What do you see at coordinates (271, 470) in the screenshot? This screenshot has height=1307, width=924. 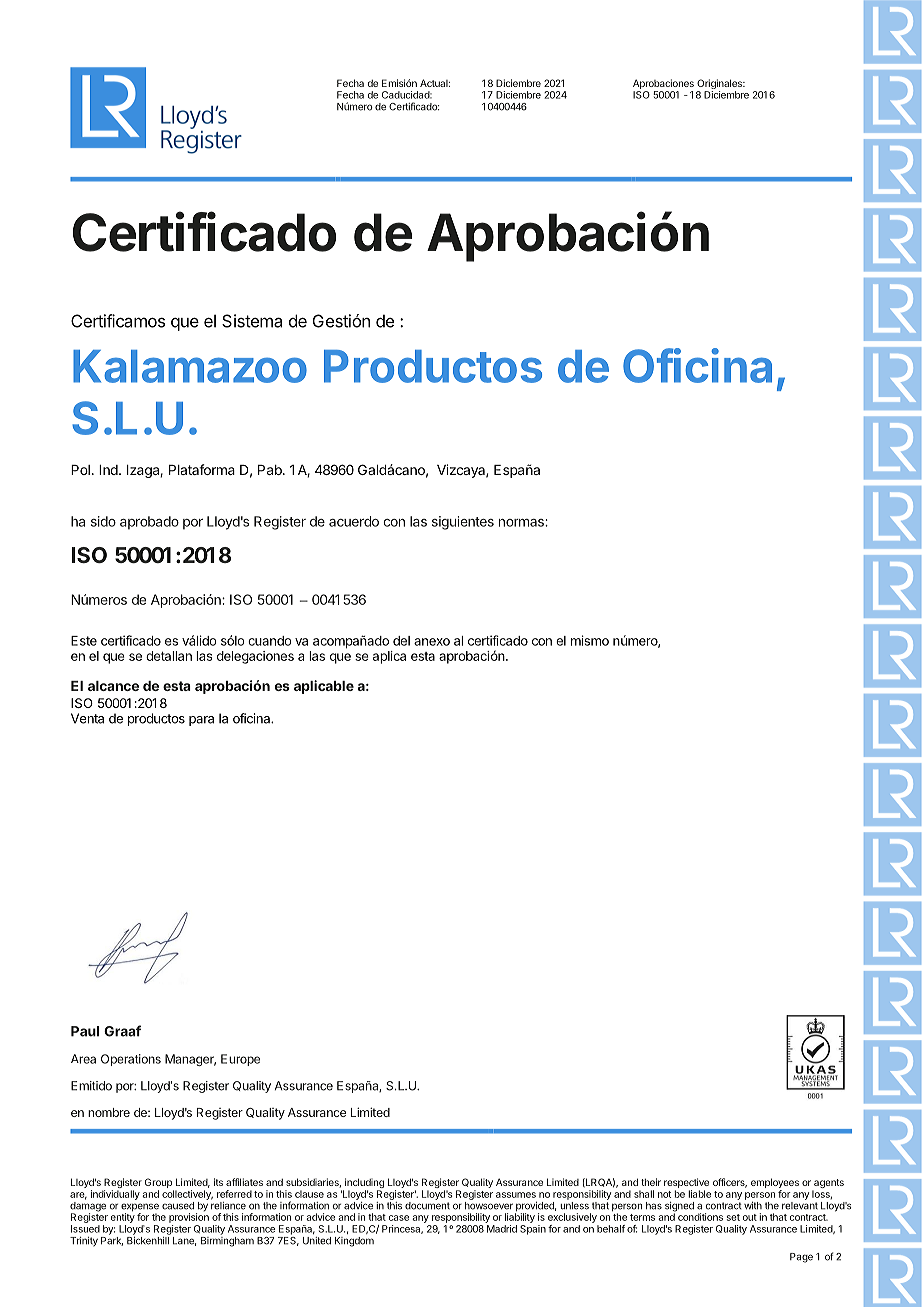 I see `Pab` at bounding box center [271, 470].
